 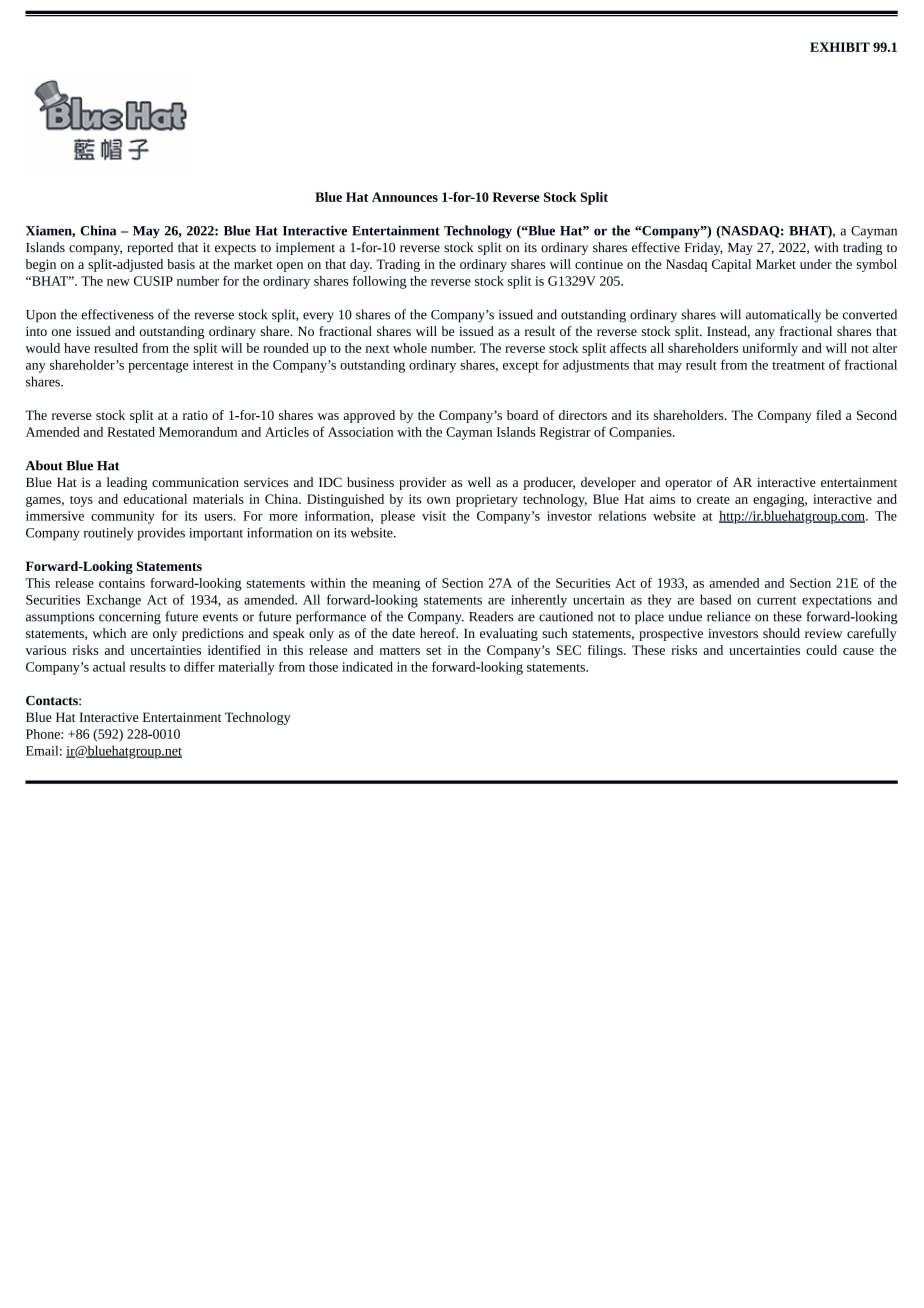 What do you see at coordinates (713, 500) in the document?
I see `create` at bounding box center [713, 500].
